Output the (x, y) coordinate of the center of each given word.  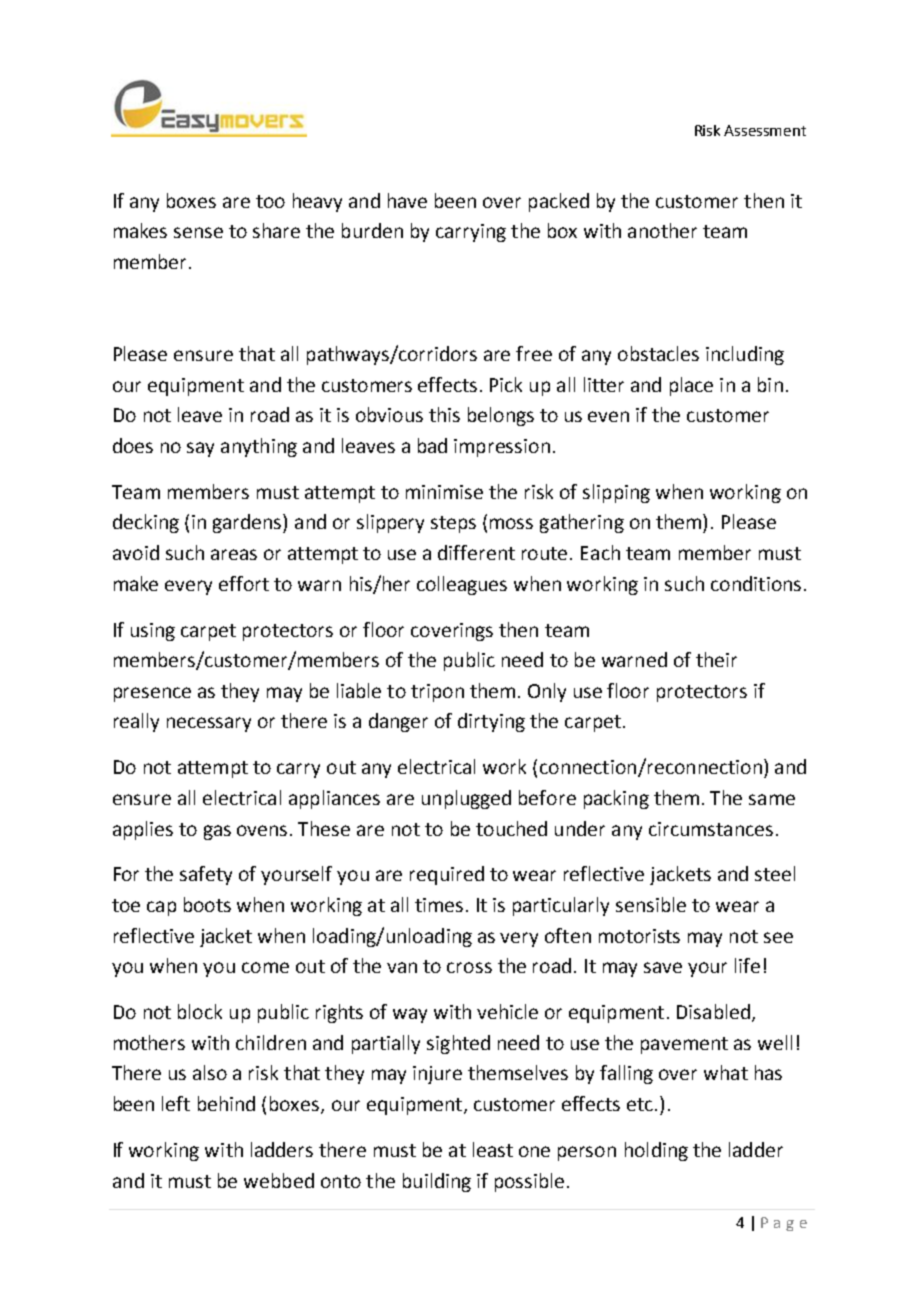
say (200, 449)
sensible (651, 904)
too (270, 201)
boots (207, 904)
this (444, 414)
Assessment (765, 130)
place (691, 386)
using (153, 632)
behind (226, 1103)
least (493, 1149)
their (716, 659)
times (439, 905)
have (407, 200)
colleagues (462, 585)
